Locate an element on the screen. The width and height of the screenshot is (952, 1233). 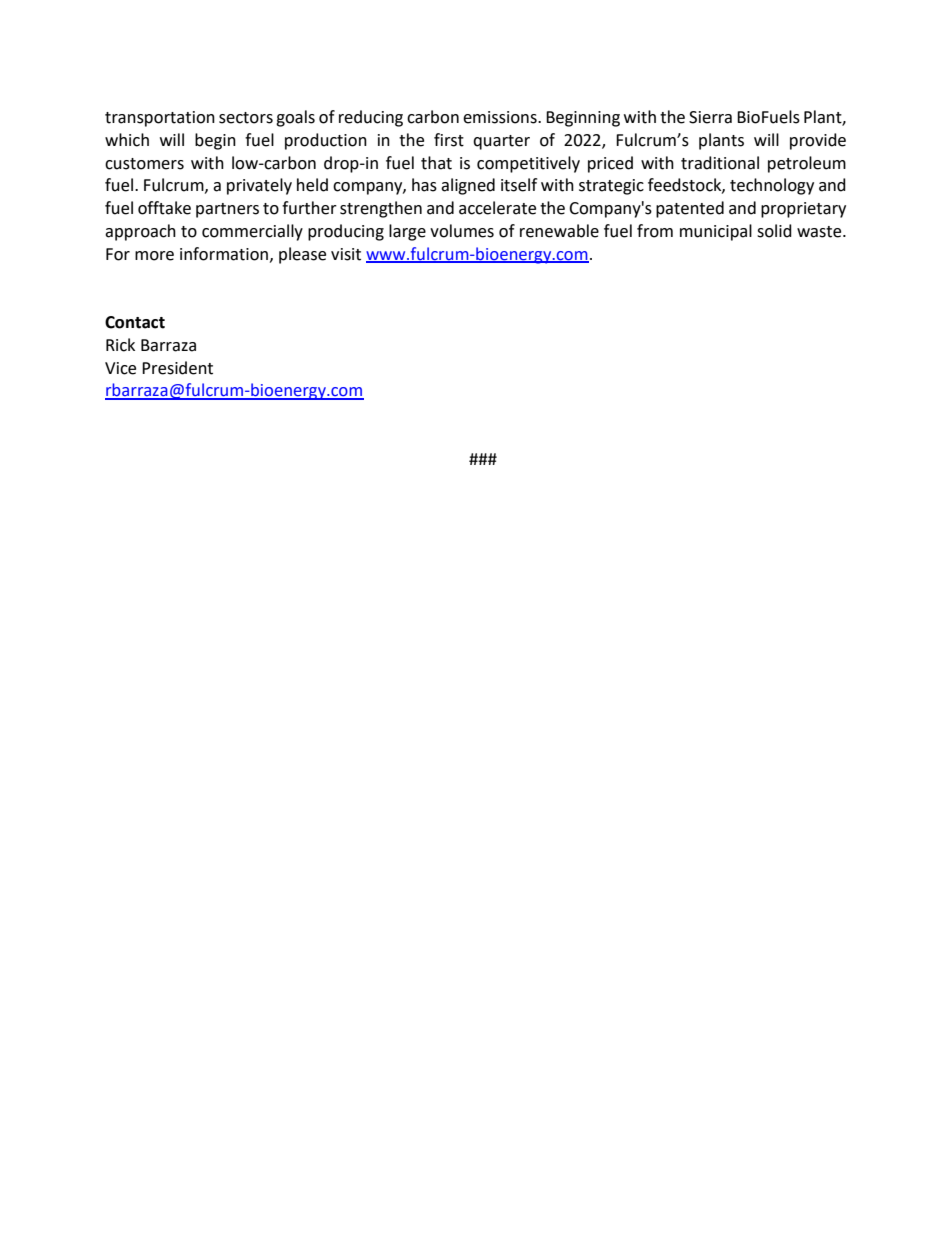
visit is located at coordinates (346, 254).
